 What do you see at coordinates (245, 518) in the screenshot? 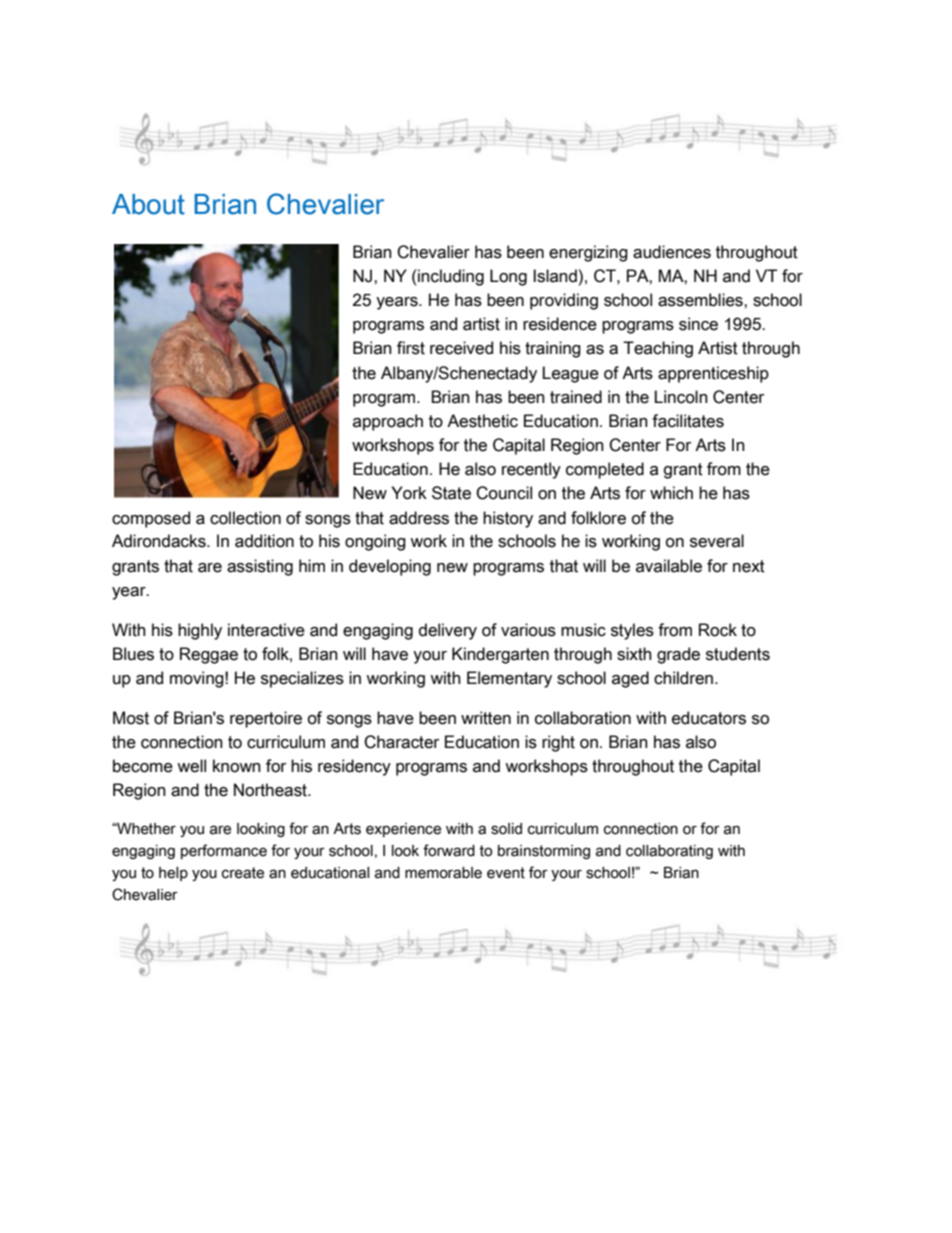
I see `collection` at bounding box center [245, 518].
